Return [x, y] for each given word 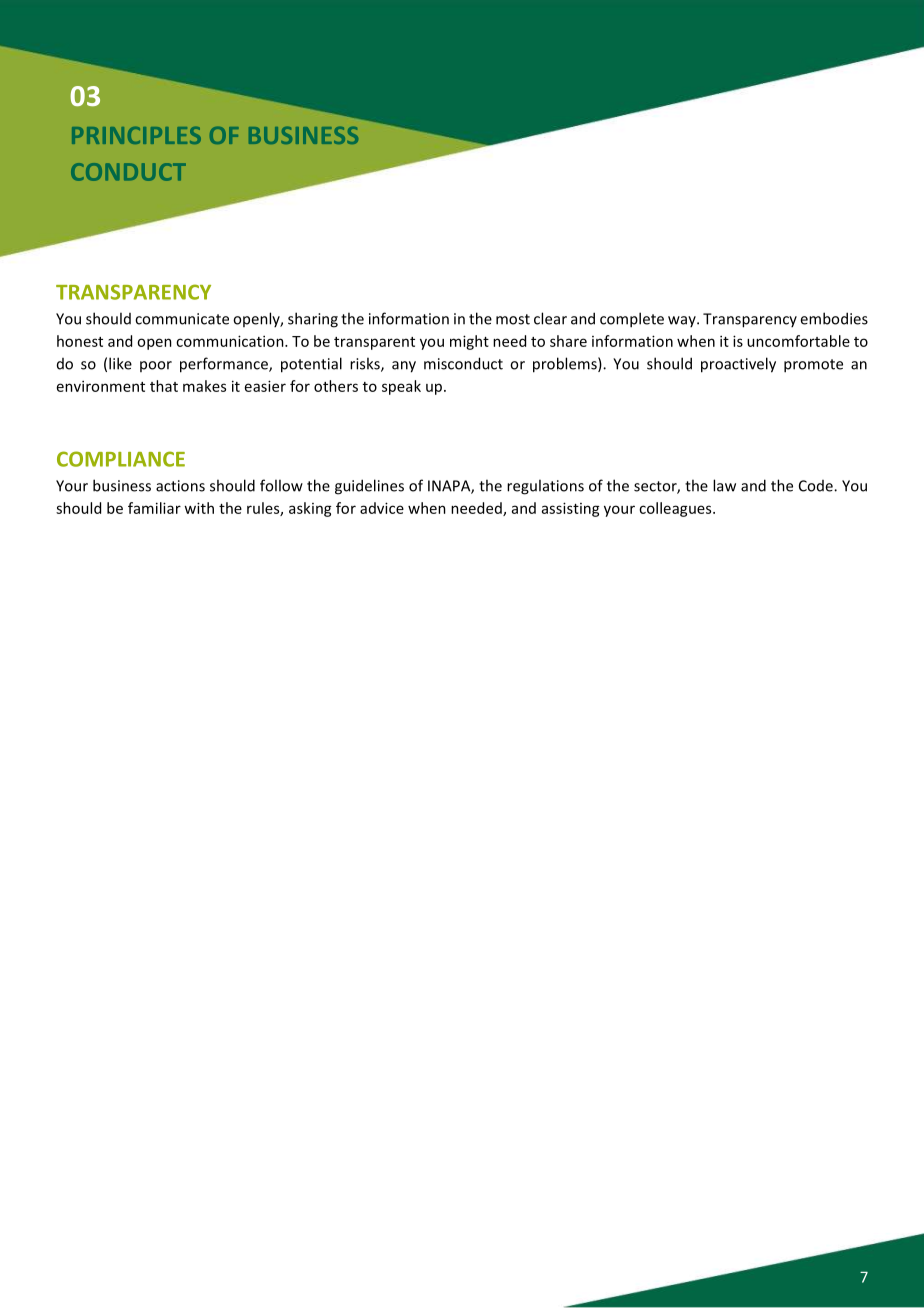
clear [550, 318]
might [469, 342]
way [683, 321]
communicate [182, 319]
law [724, 485]
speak [401, 387]
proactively [738, 365]
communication [231, 341]
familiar [154, 508]
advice [382, 508]
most [513, 319]
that [164, 386]
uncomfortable [798, 341]
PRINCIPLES [136, 135]
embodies [834, 318]
